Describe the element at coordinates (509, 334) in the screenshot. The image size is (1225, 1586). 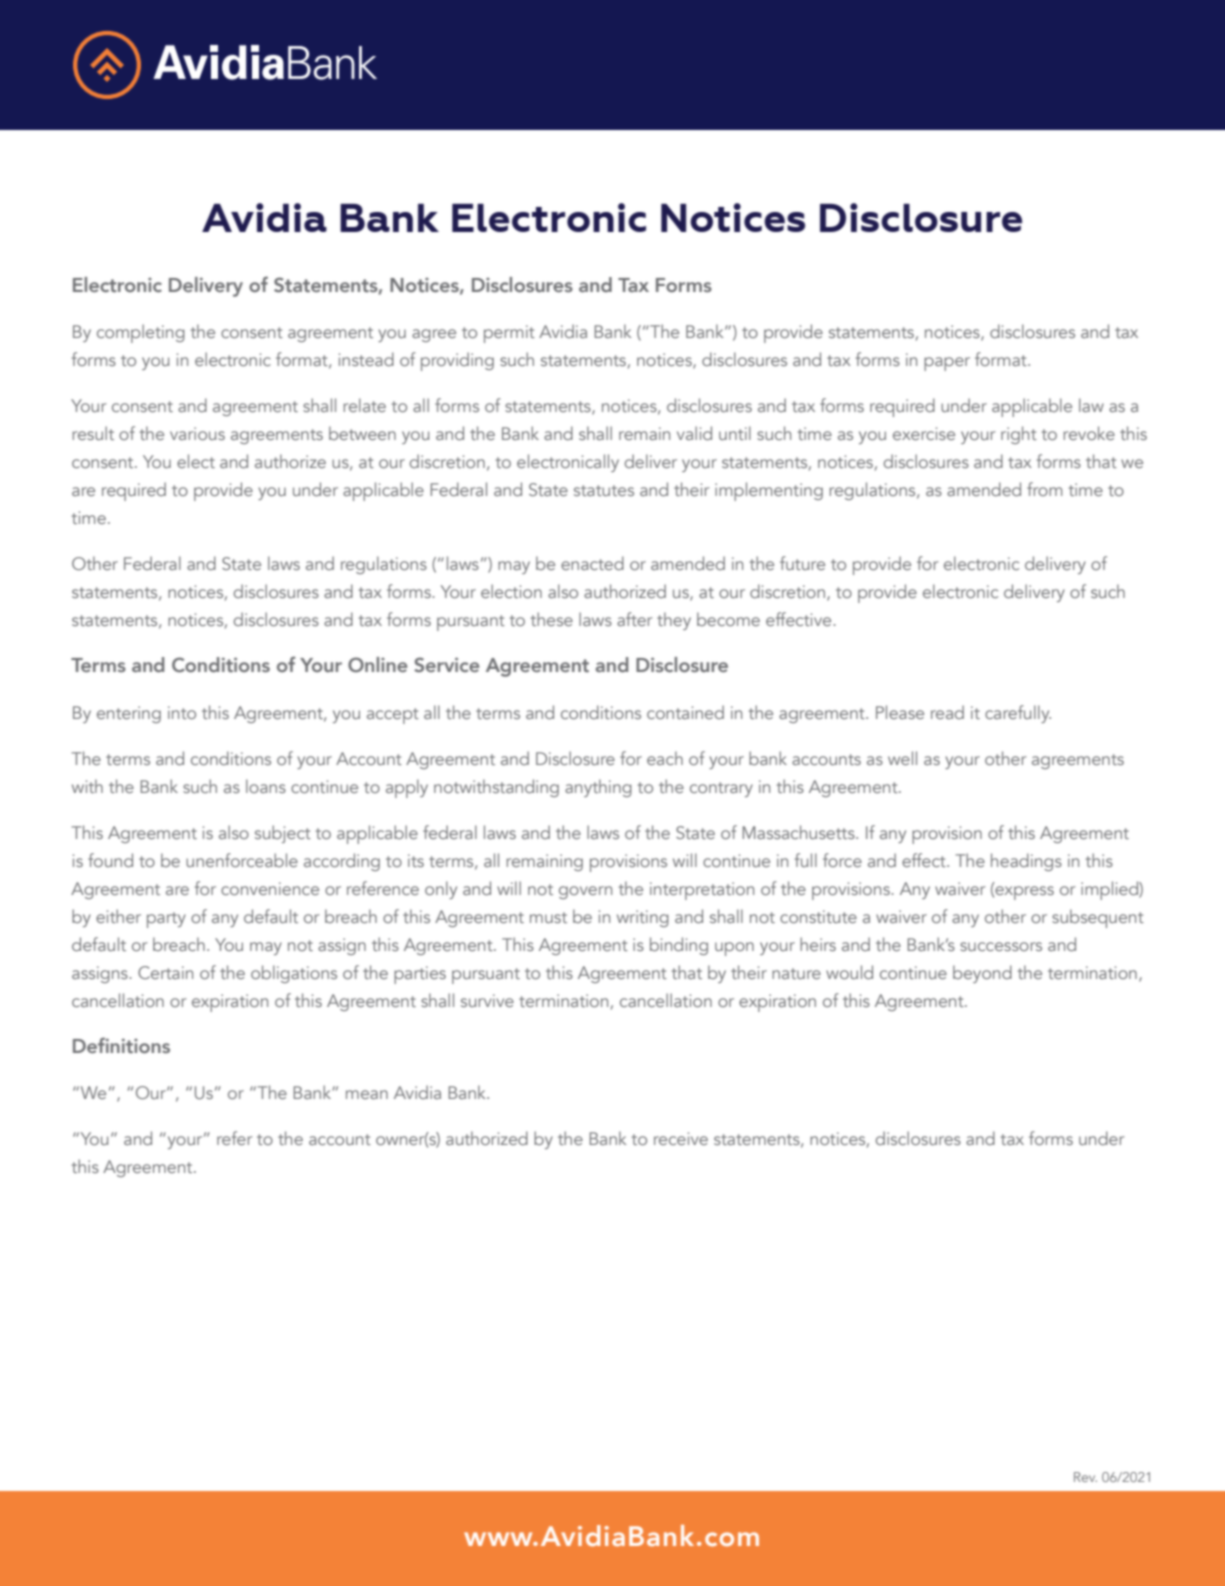
I see `permit` at that location.
